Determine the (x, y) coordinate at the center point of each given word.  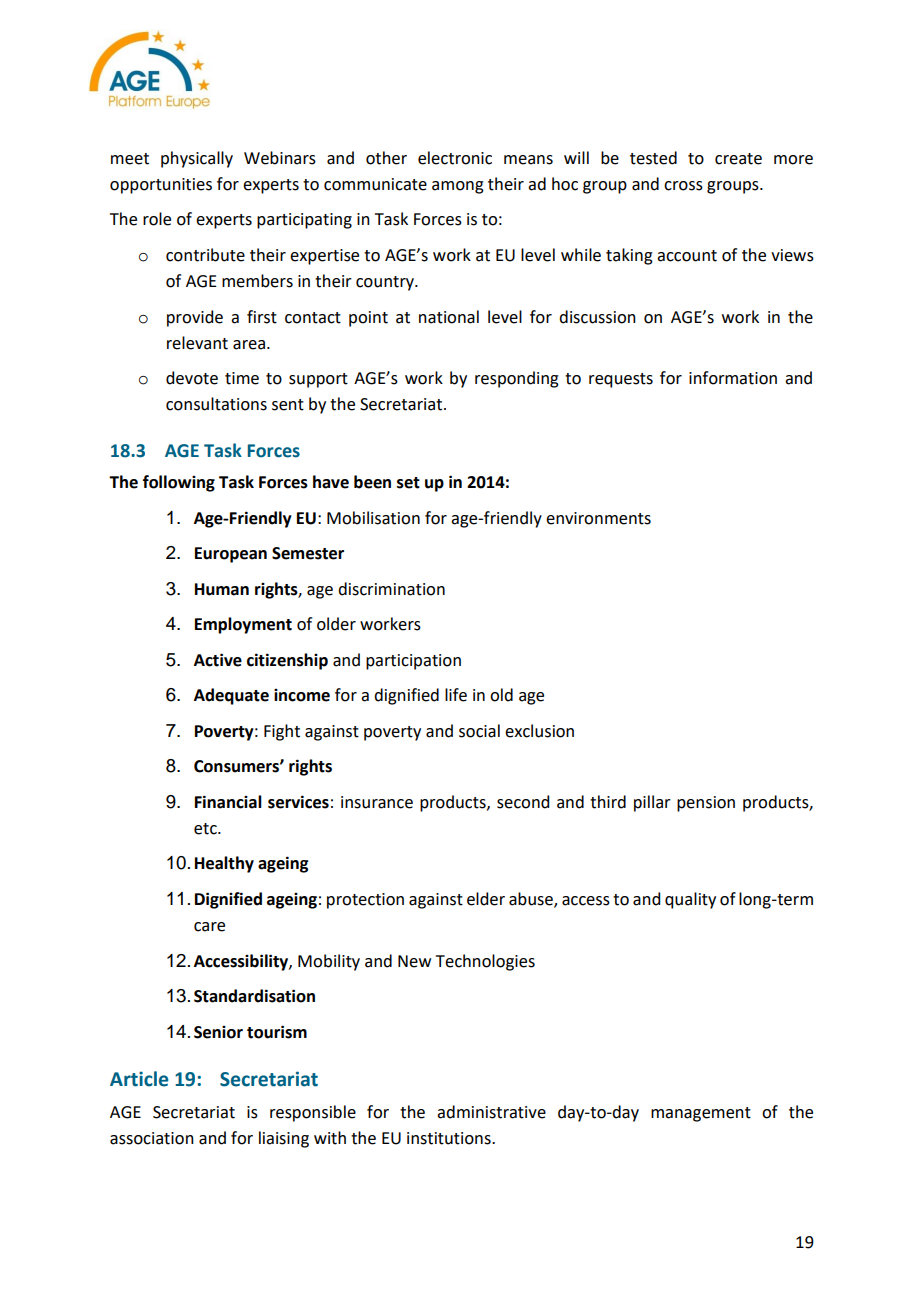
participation (413, 662)
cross (683, 186)
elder (486, 899)
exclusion (539, 731)
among (458, 187)
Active (218, 660)
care (209, 927)
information (733, 378)
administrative (491, 1112)
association (152, 1138)
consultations (216, 404)
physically (197, 159)
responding (517, 379)
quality (690, 900)
